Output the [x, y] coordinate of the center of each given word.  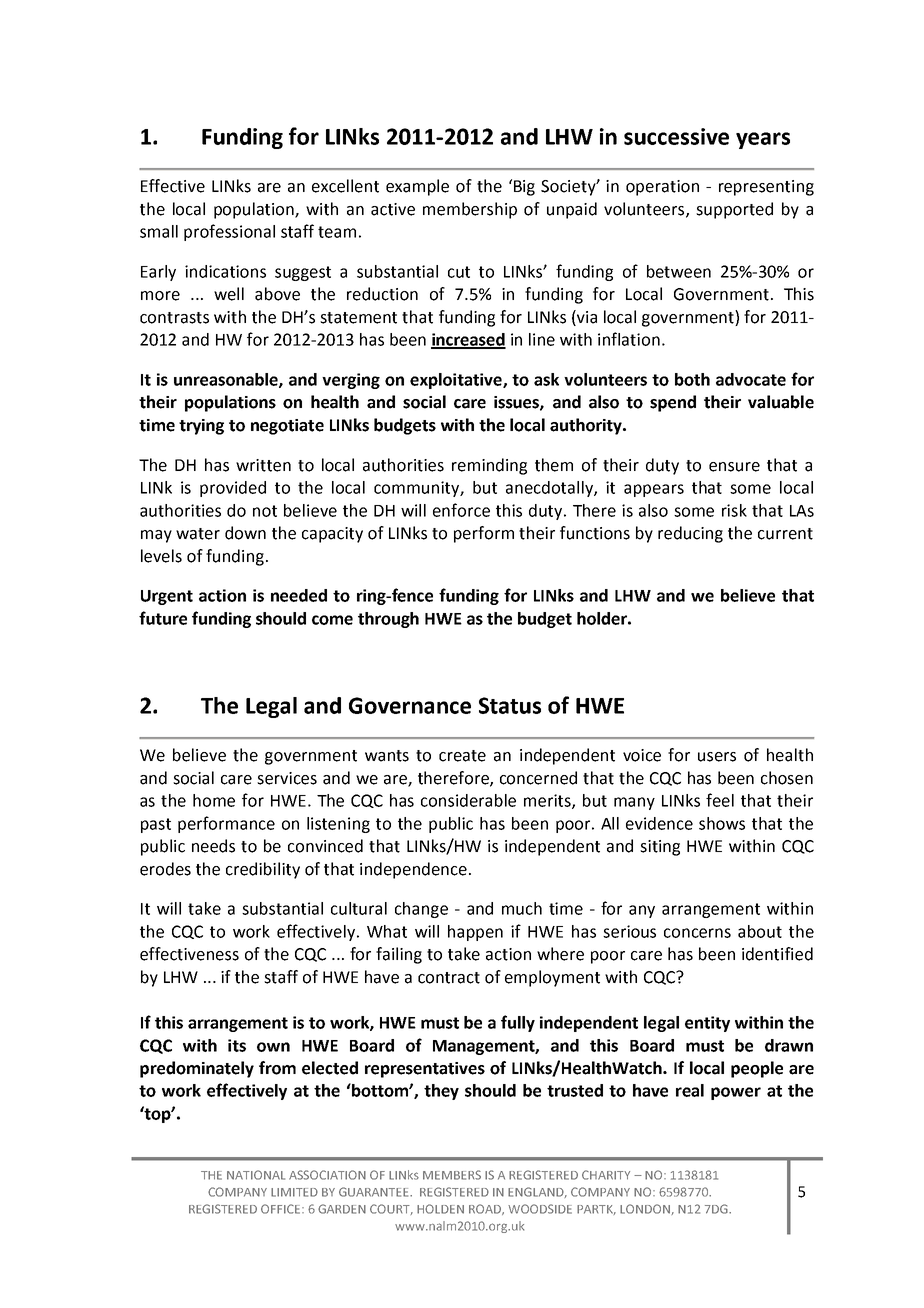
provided [233, 489]
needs [213, 846]
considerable [468, 800]
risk [734, 510]
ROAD [486, 1209]
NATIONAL [256, 1175]
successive [676, 136]
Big [524, 188]
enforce [461, 510]
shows [722, 823]
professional [229, 232]
